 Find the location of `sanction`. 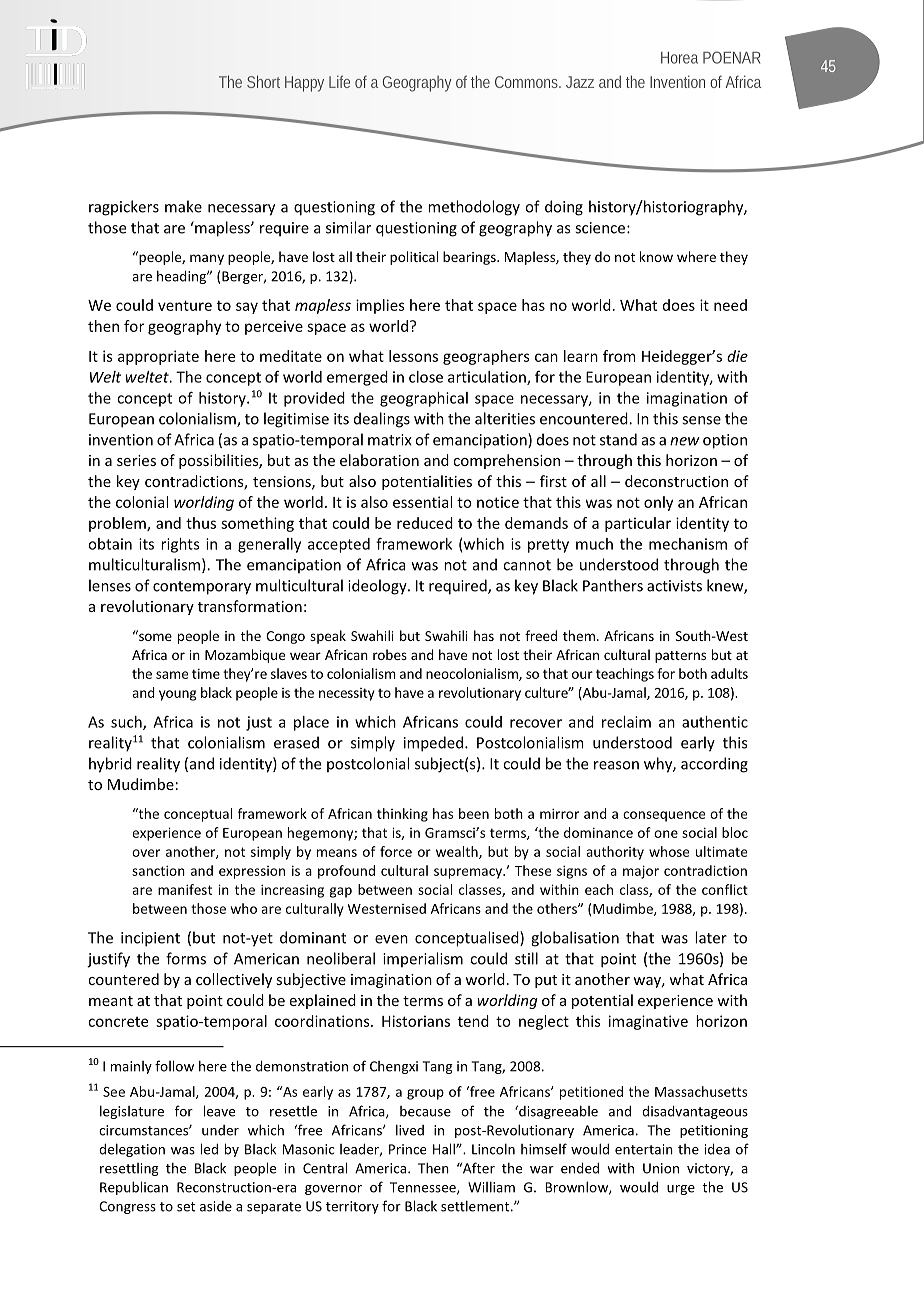

sanction is located at coordinates (158, 870).
